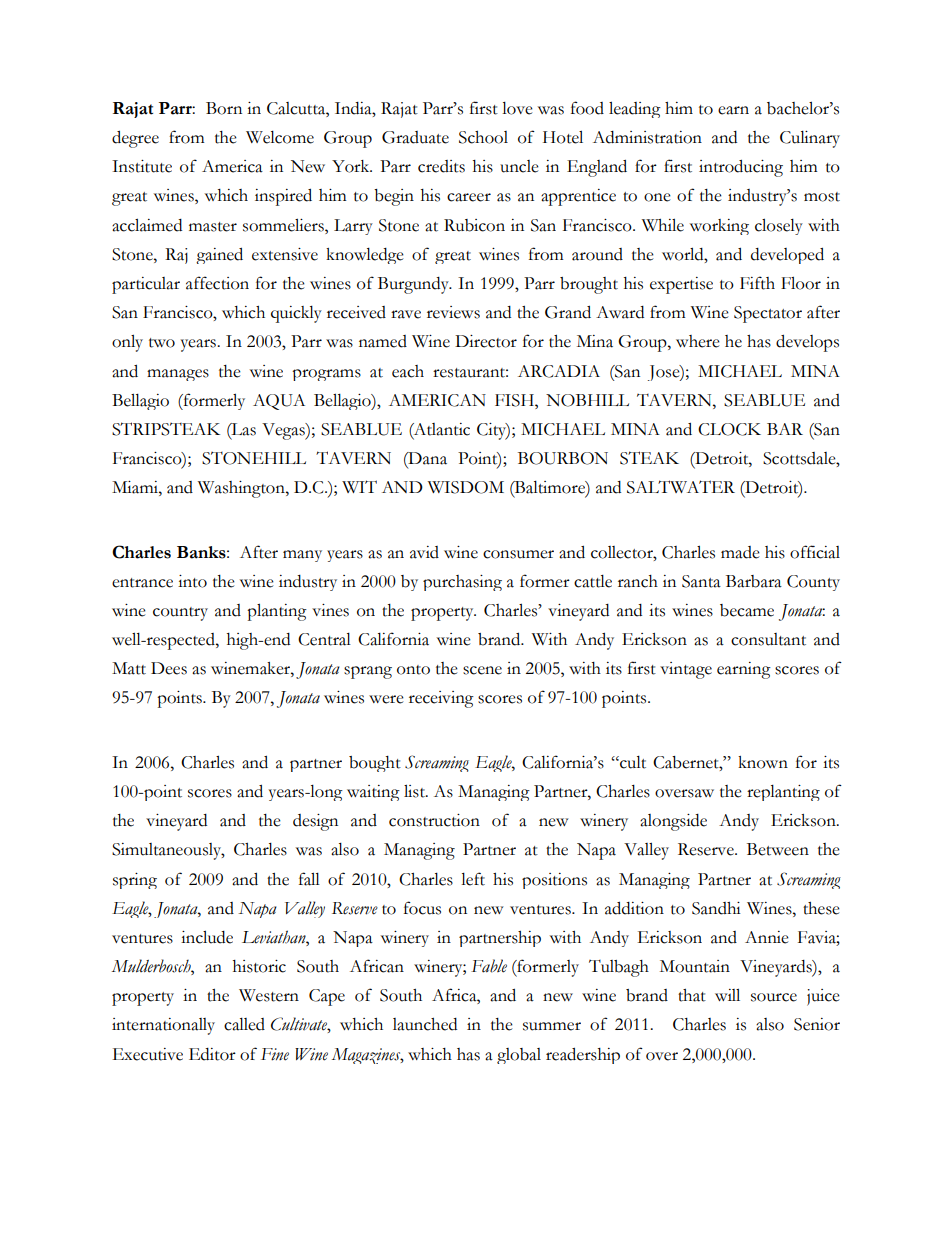 The image size is (952, 1233). What do you see at coordinates (727, 995) in the document?
I see `will` at bounding box center [727, 995].
